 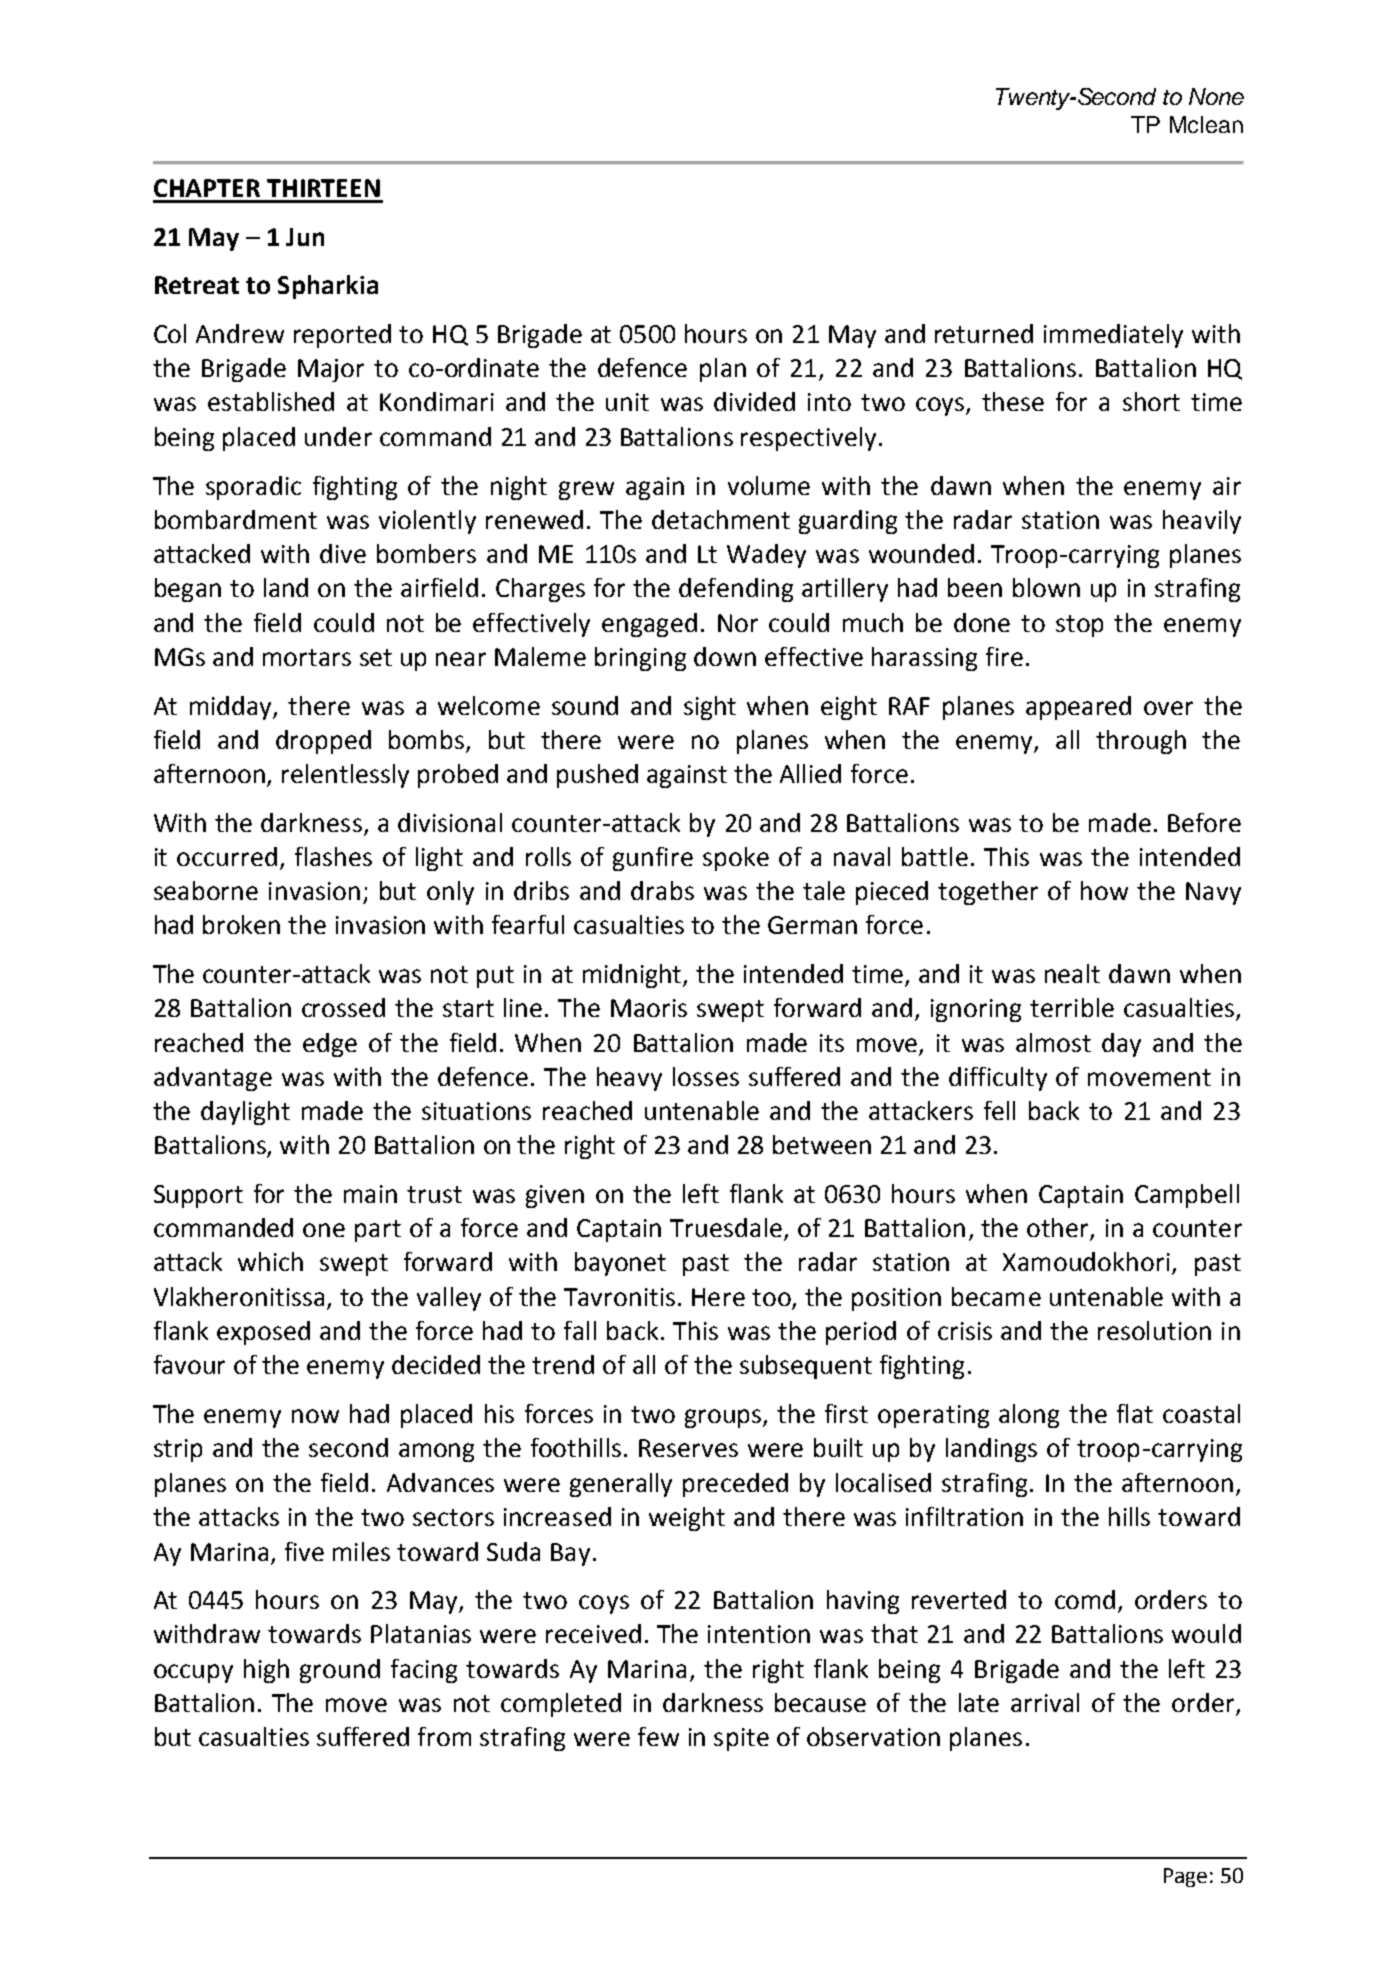 What do you see at coordinates (444, 1736) in the screenshot?
I see `from` at bounding box center [444, 1736].
